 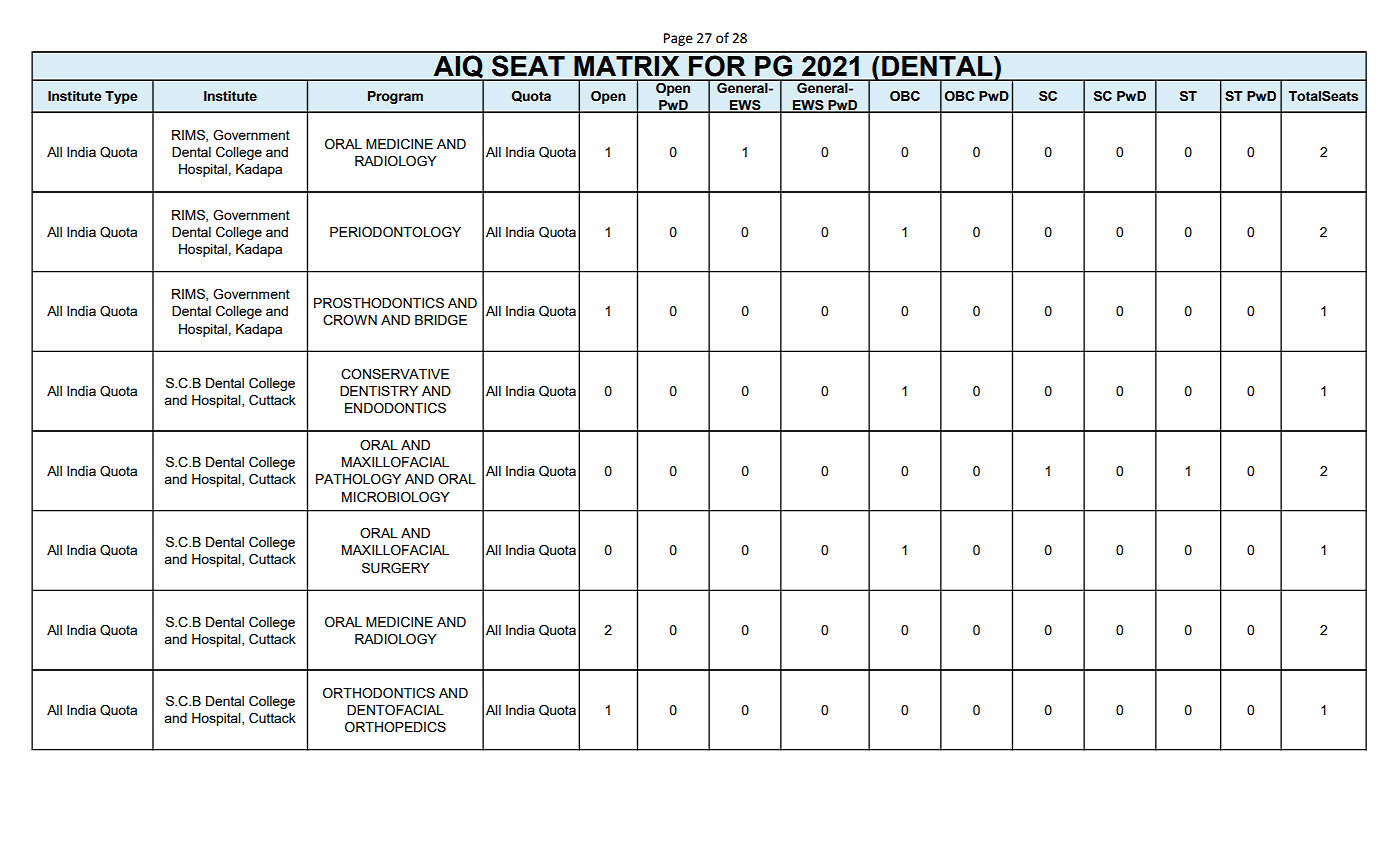 What do you see at coordinates (395, 710) in the document?
I see `DENTOFACIAL` at bounding box center [395, 710].
